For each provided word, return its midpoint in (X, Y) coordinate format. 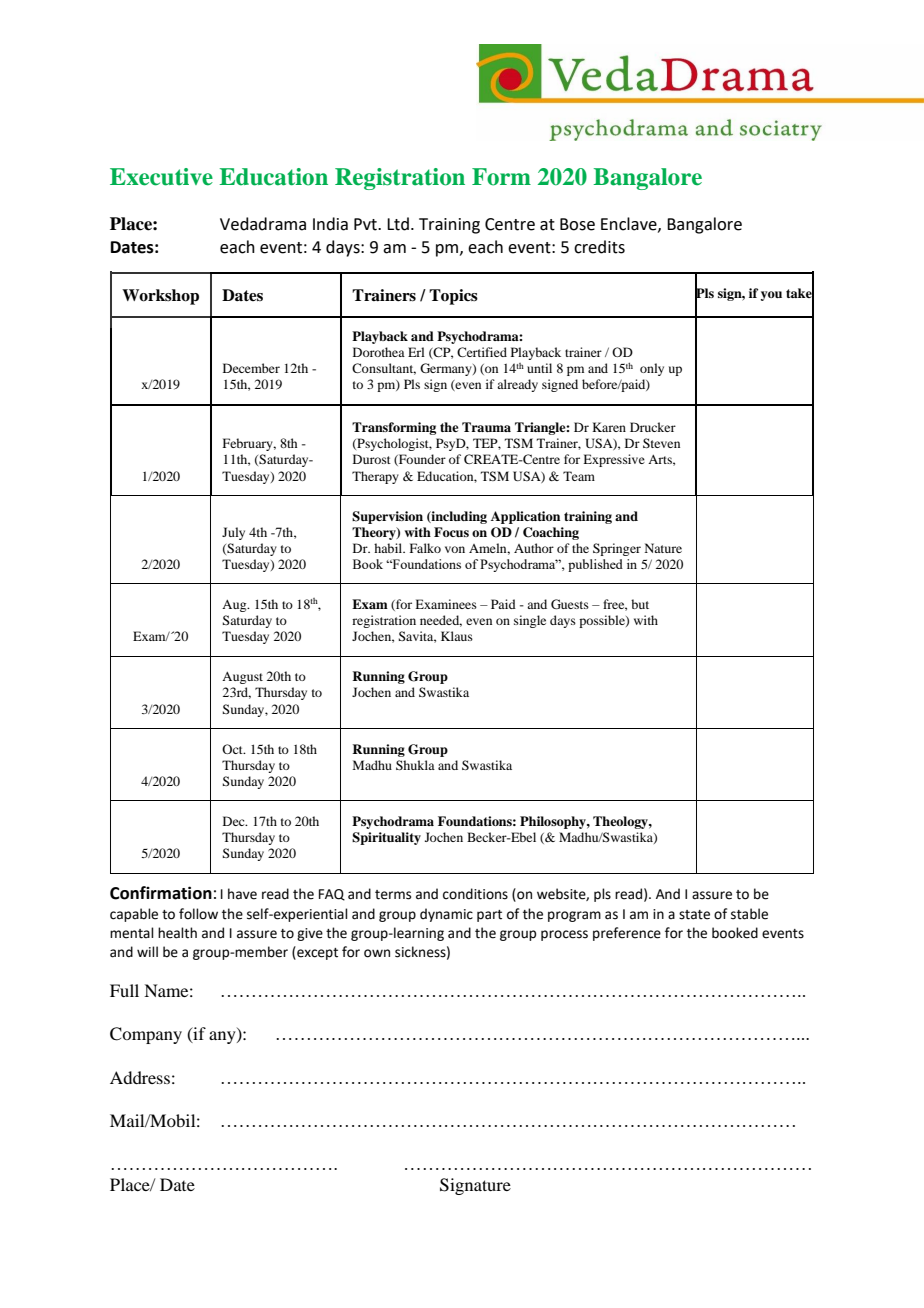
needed (441, 621)
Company (146, 1035)
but (640, 604)
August (242, 678)
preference (627, 934)
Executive (161, 177)
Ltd (398, 224)
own (377, 953)
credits (599, 247)
